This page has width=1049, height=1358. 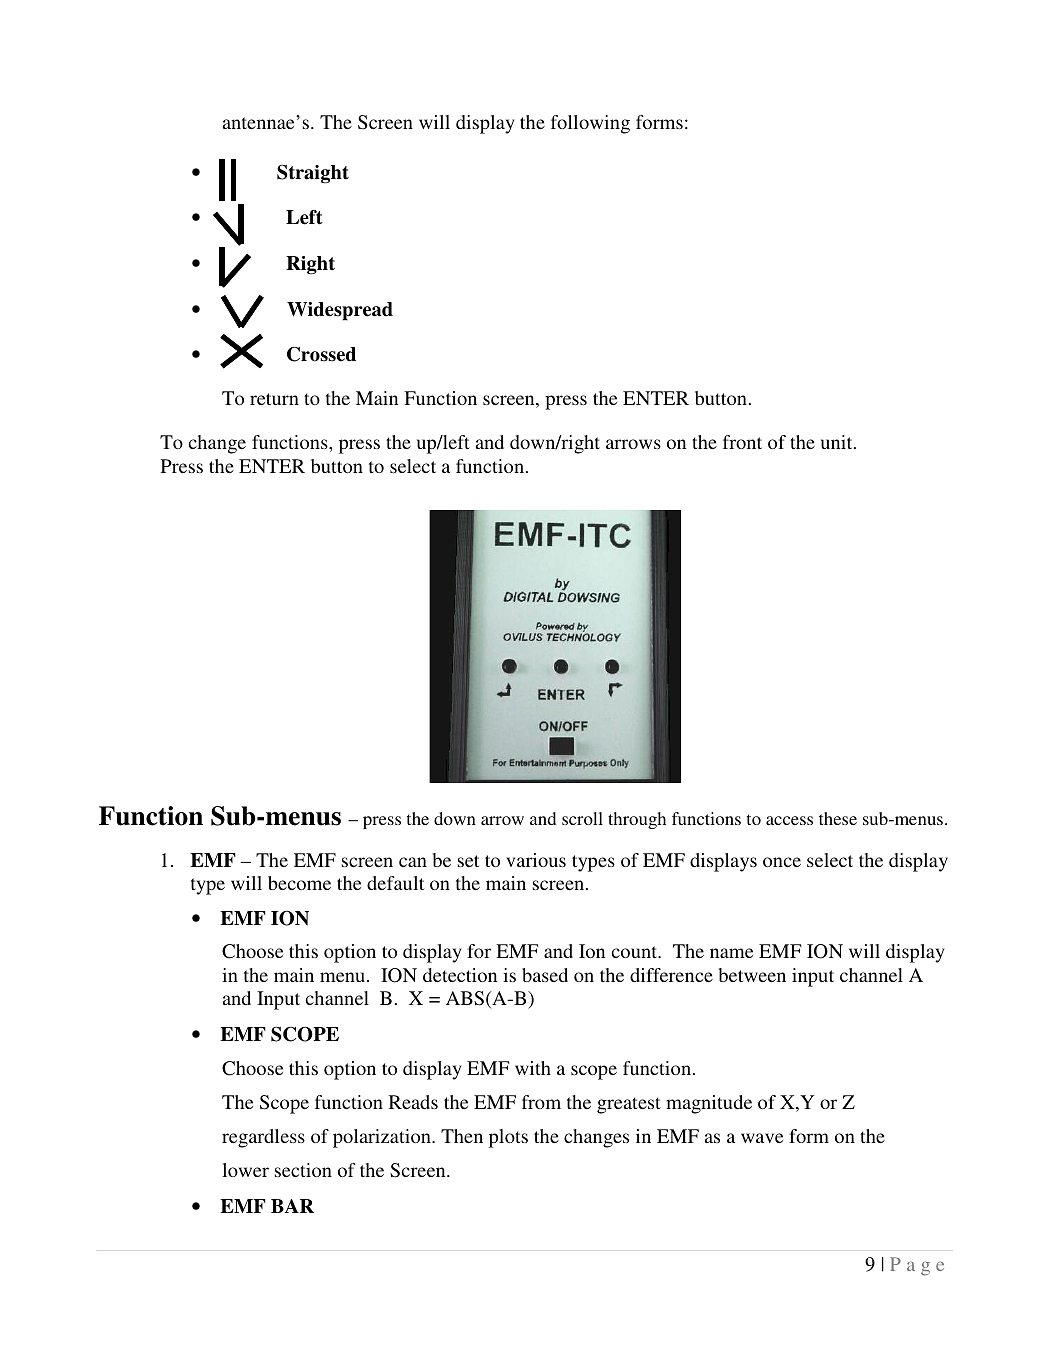 I want to click on access, so click(x=789, y=820).
